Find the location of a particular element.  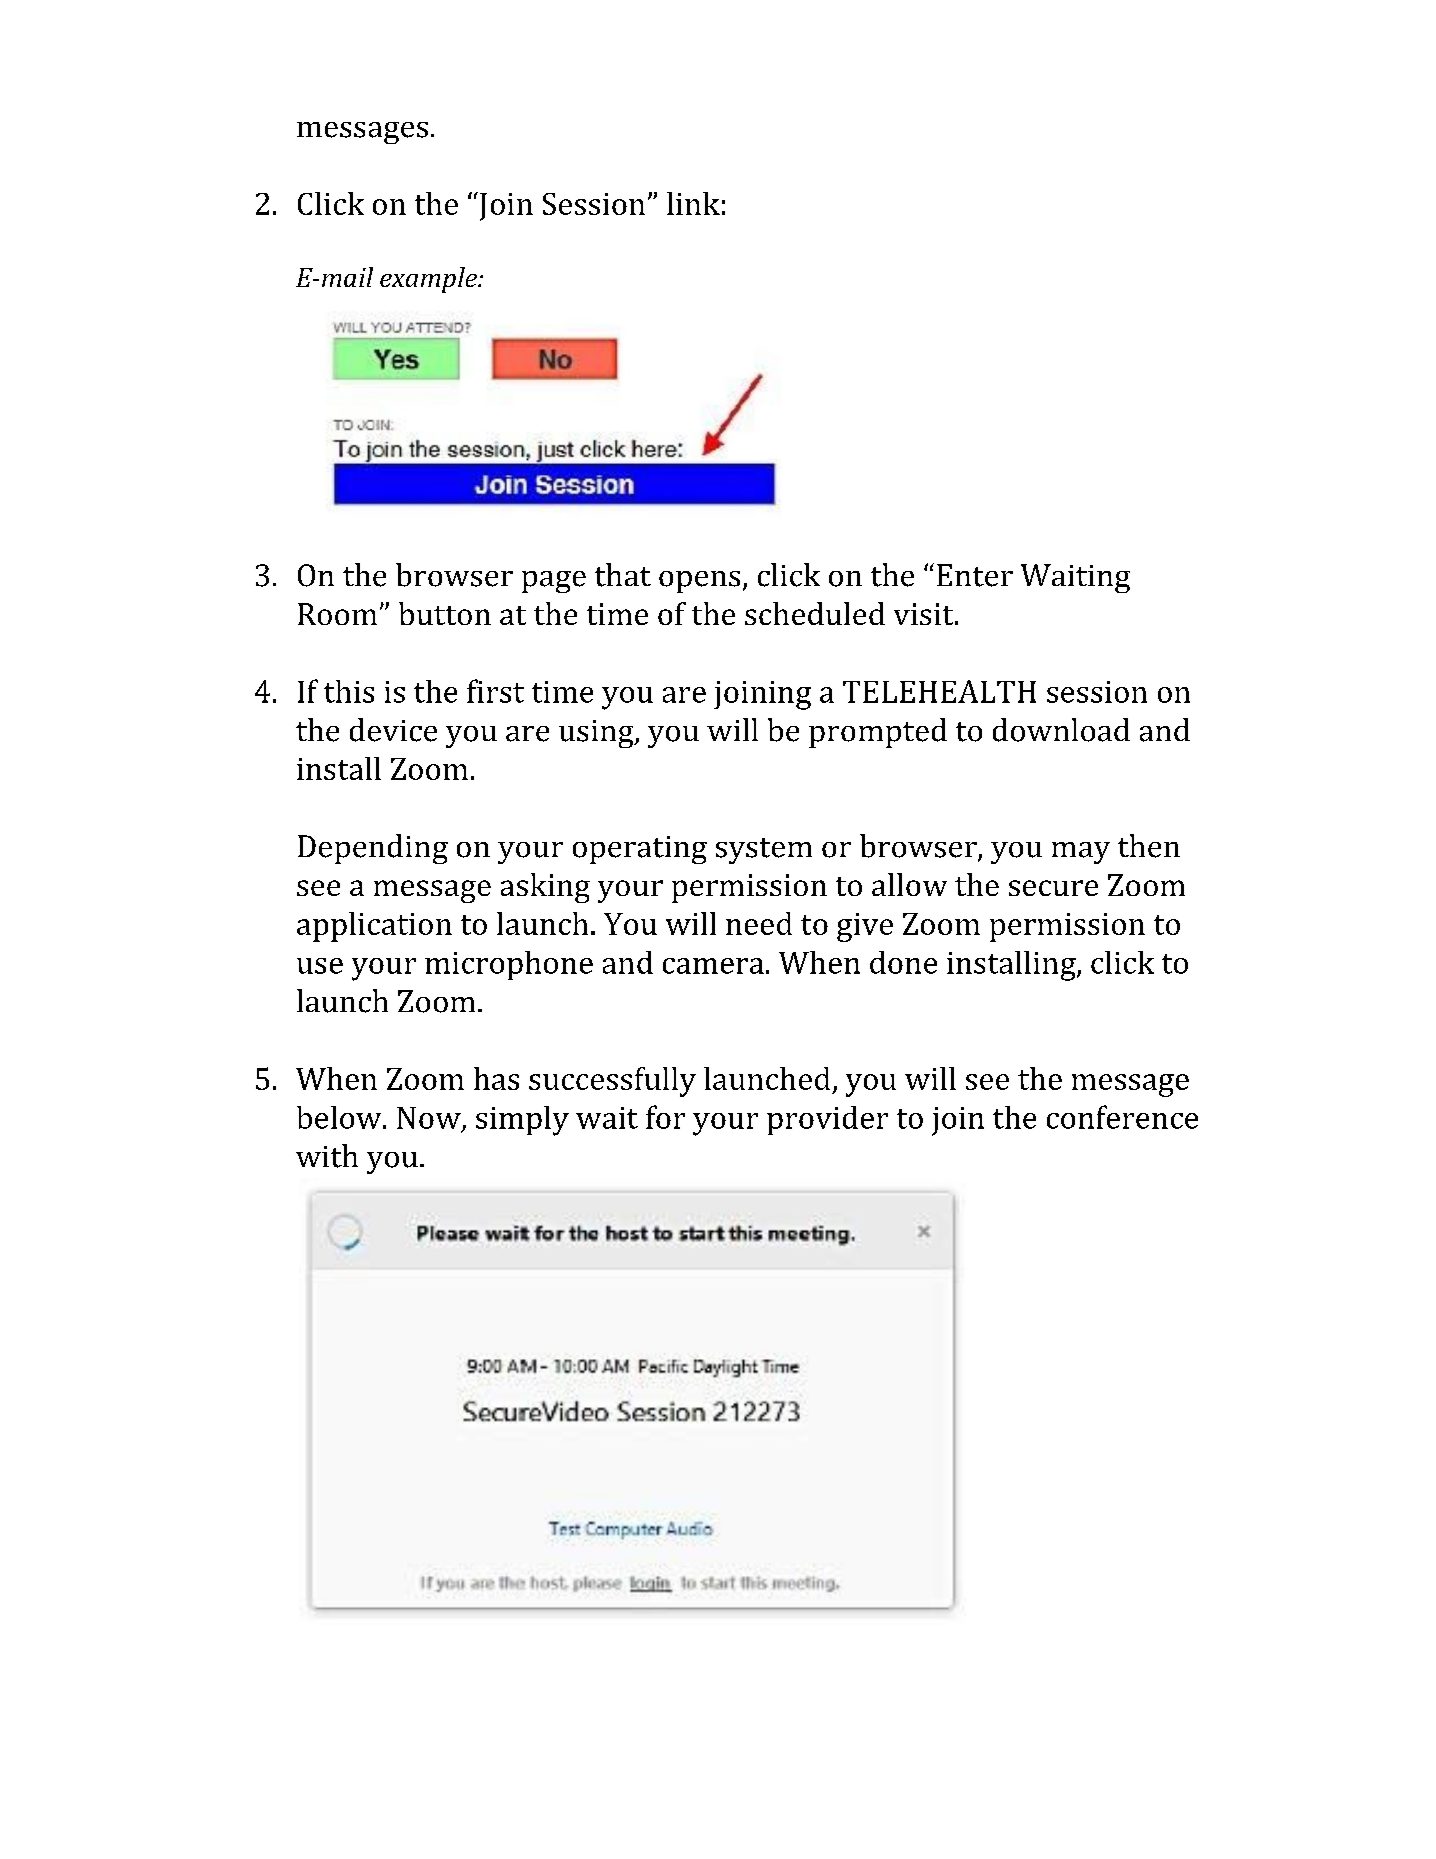

visit is located at coordinates (925, 614).
